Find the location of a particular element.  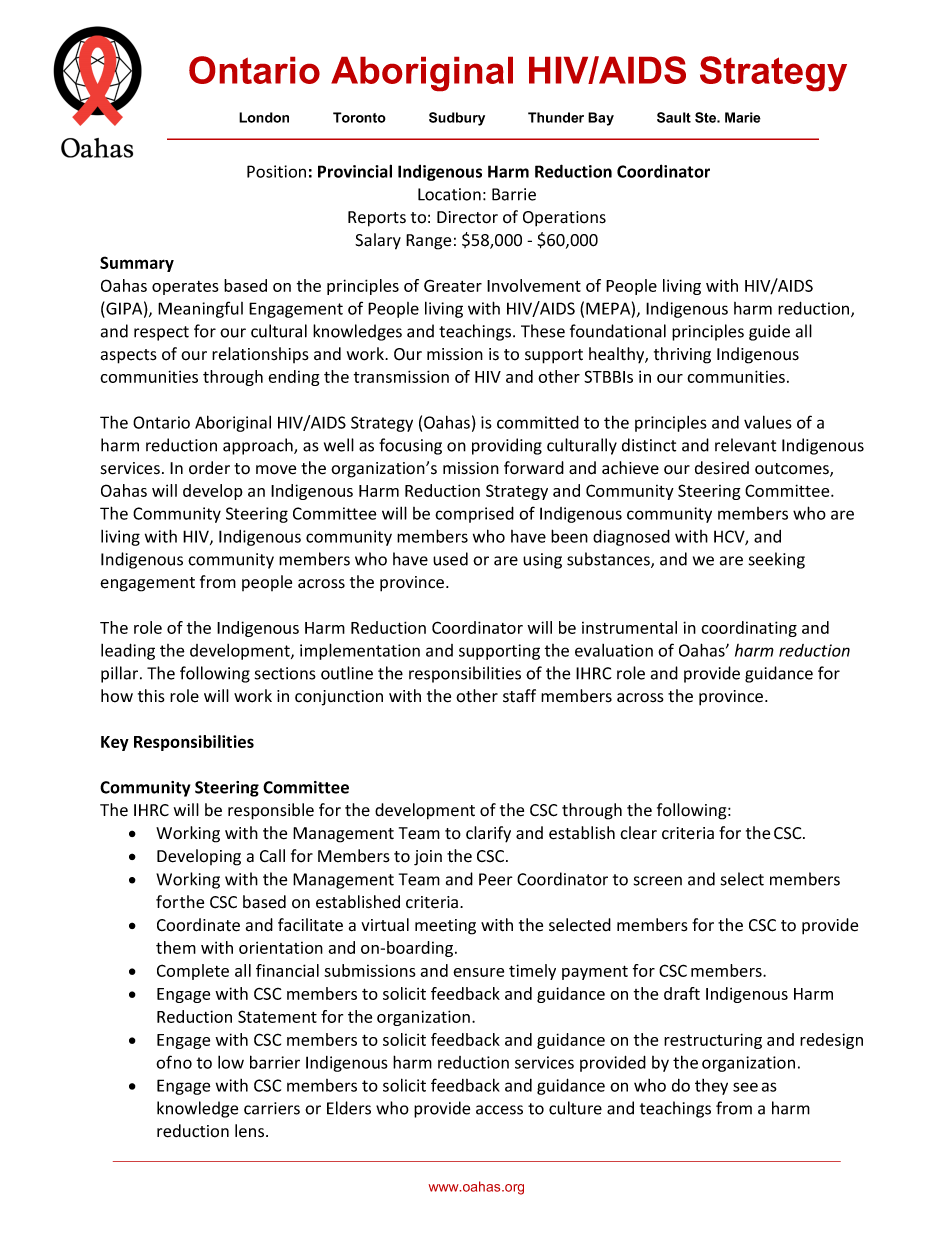

Sudbury is located at coordinates (457, 119).
